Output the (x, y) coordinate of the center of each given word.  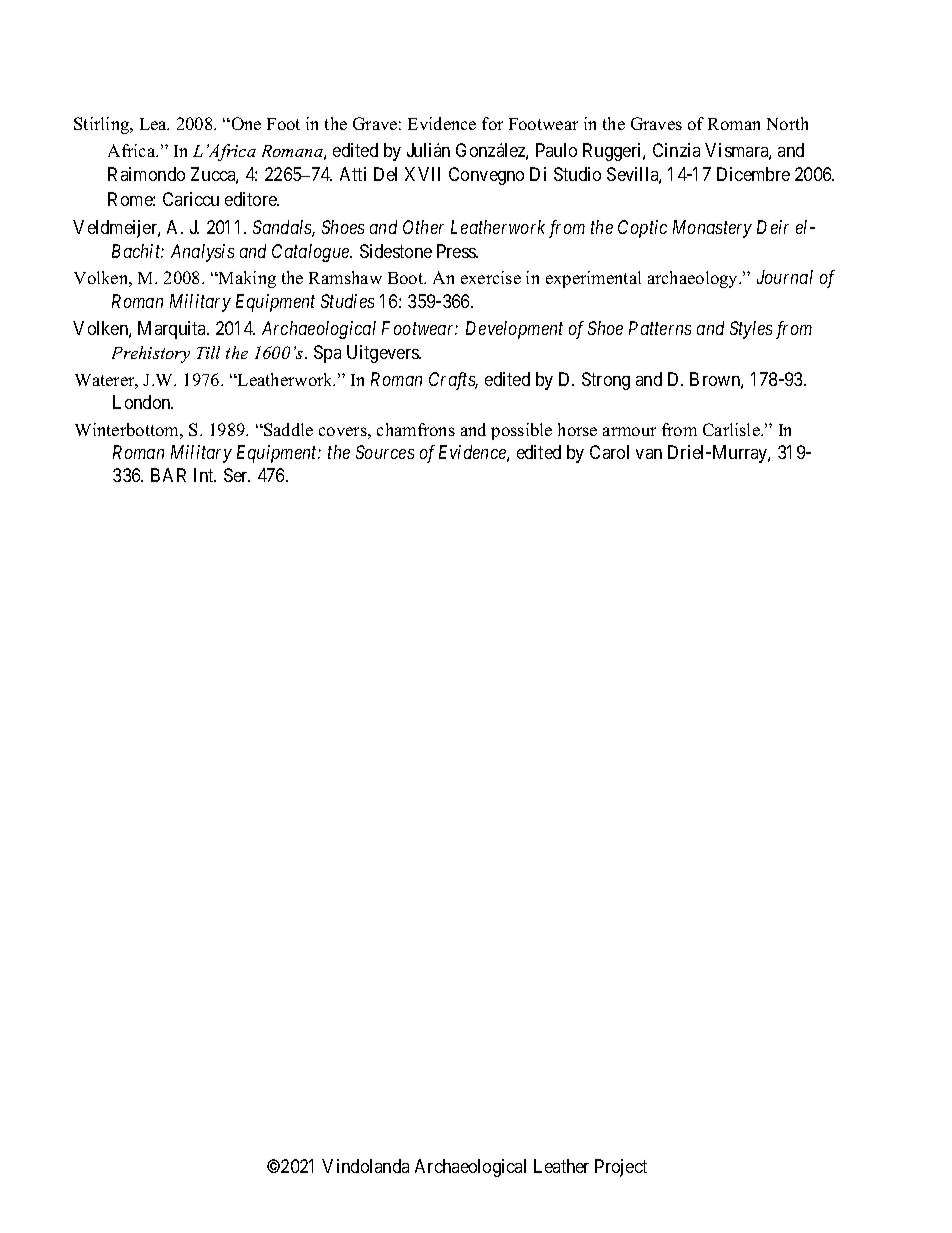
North (787, 123)
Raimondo (146, 174)
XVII (422, 174)
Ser (237, 475)
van (649, 454)
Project (621, 1168)
